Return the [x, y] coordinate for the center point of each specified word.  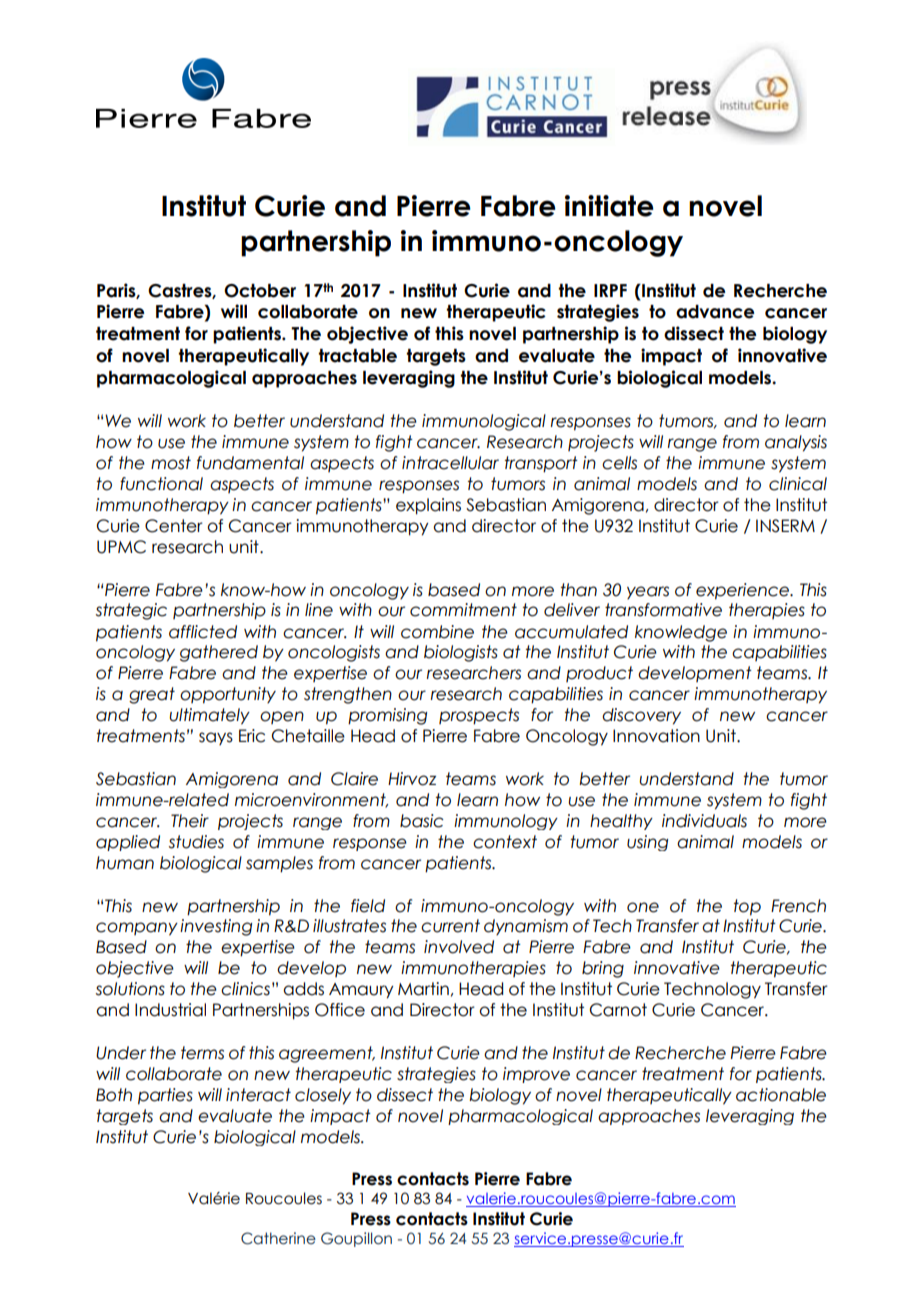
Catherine [278, 1238]
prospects [479, 716]
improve [536, 1075]
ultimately [209, 716]
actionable [781, 1095]
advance [715, 312]
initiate [609, 206]
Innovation [656, 736]
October [260, 291]
